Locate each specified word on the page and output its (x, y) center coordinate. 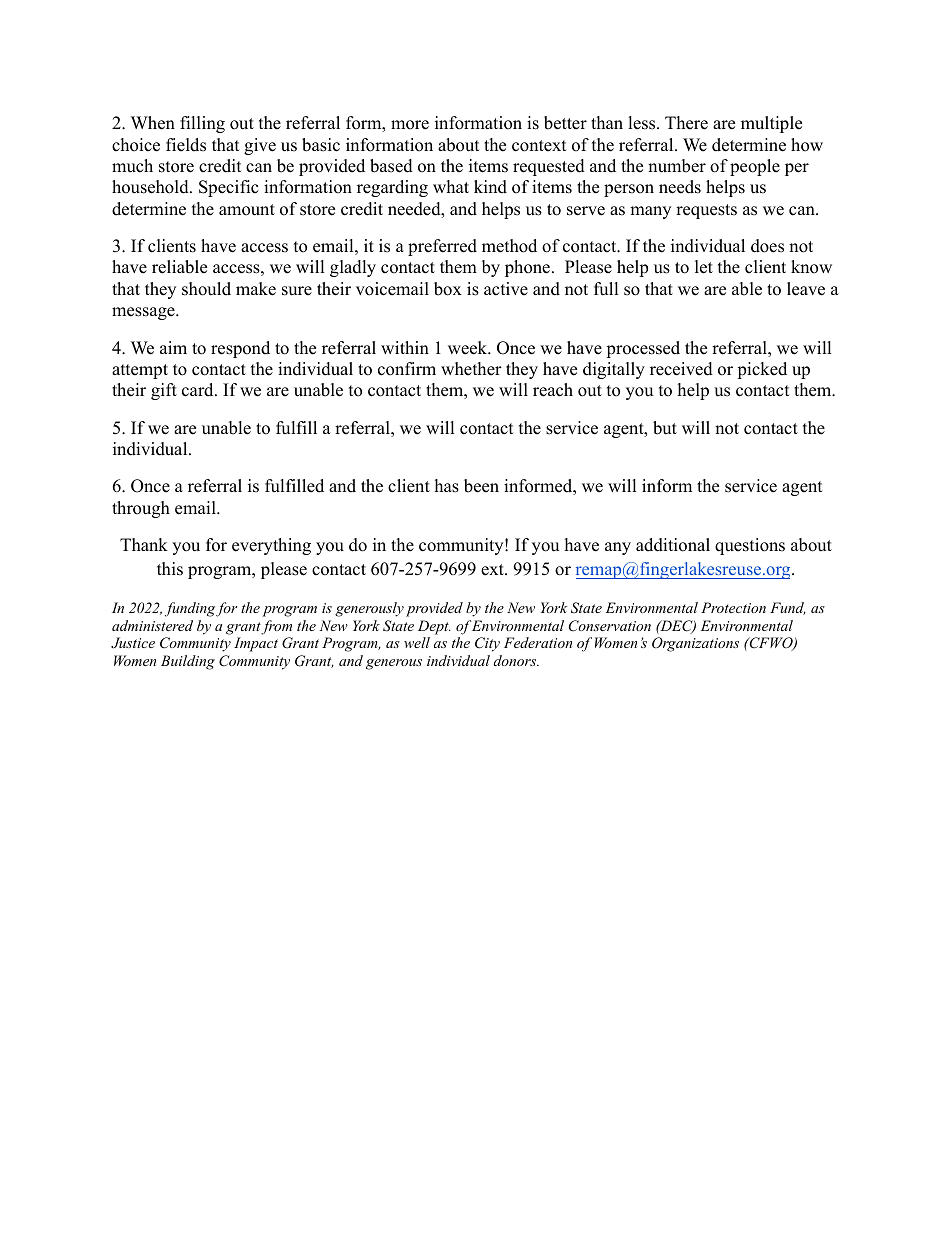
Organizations (695, 644)
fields (186, 145)
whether (471, 369)
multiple (771, 124)
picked (762, 370)
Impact (256, 644)
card (199, 390)
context (539, 146)
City (487, 644)
